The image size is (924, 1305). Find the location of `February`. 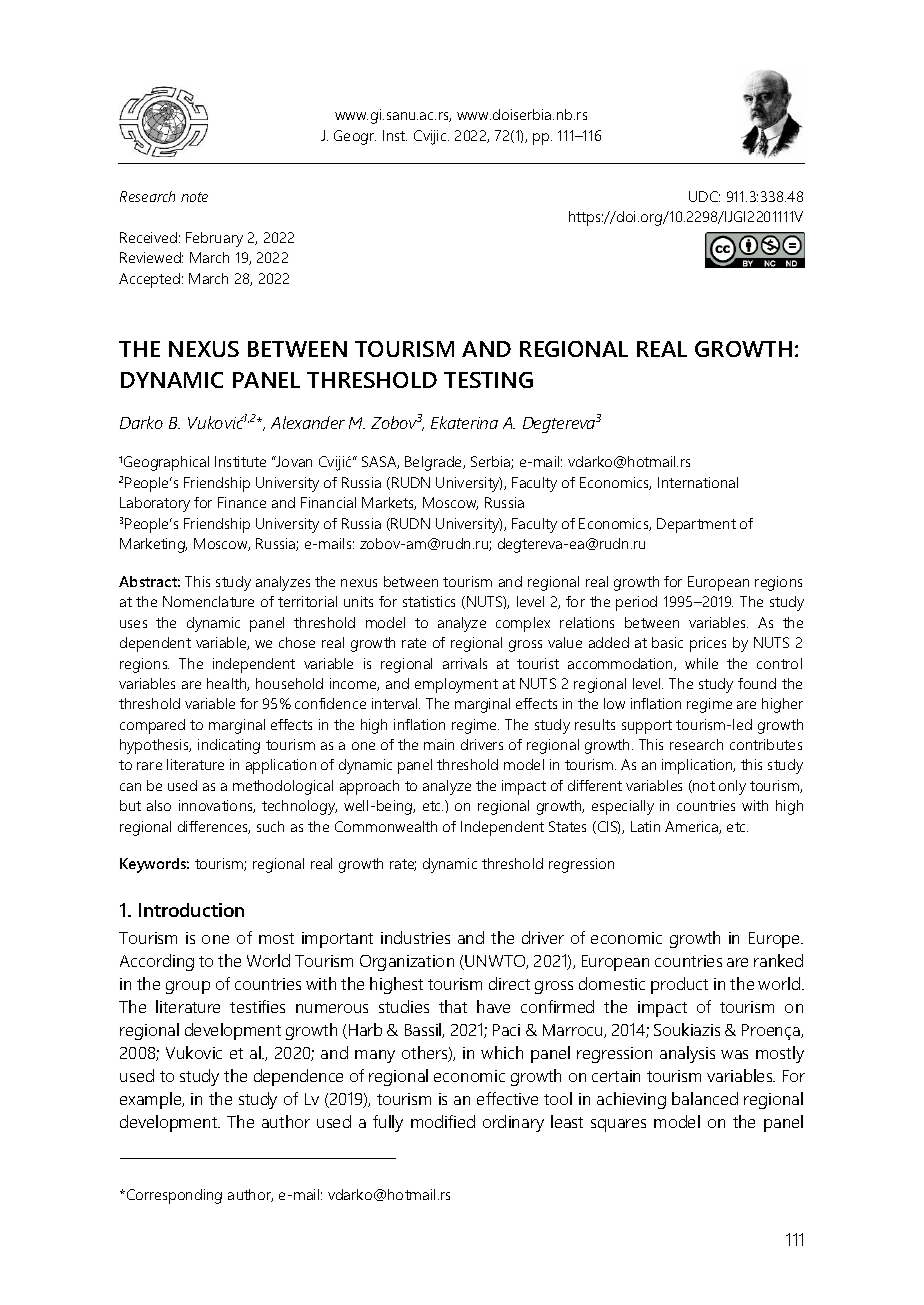

February is located at coordinates (214, 239).
